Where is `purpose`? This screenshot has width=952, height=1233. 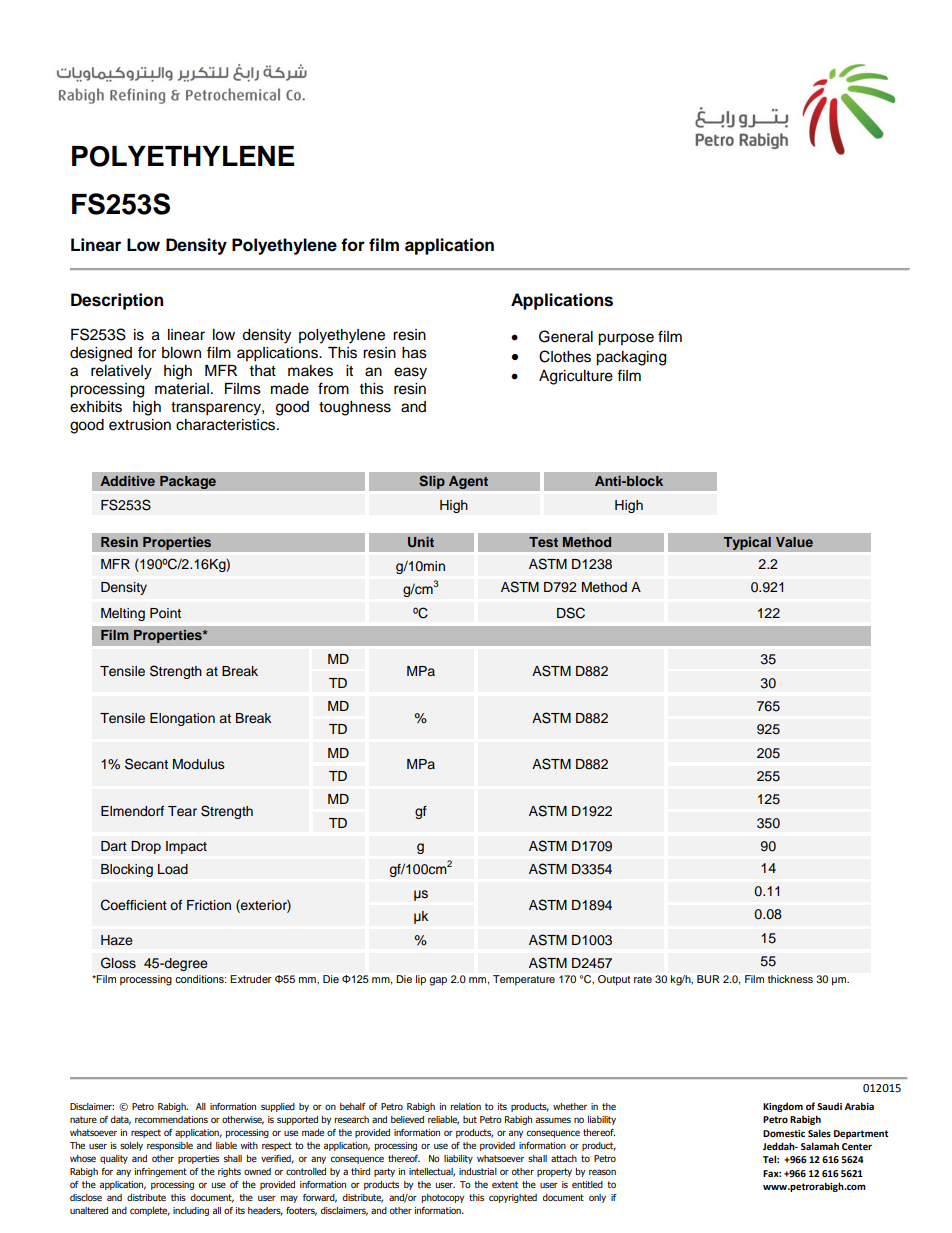 purpose is located at coordinates (626, 339).
